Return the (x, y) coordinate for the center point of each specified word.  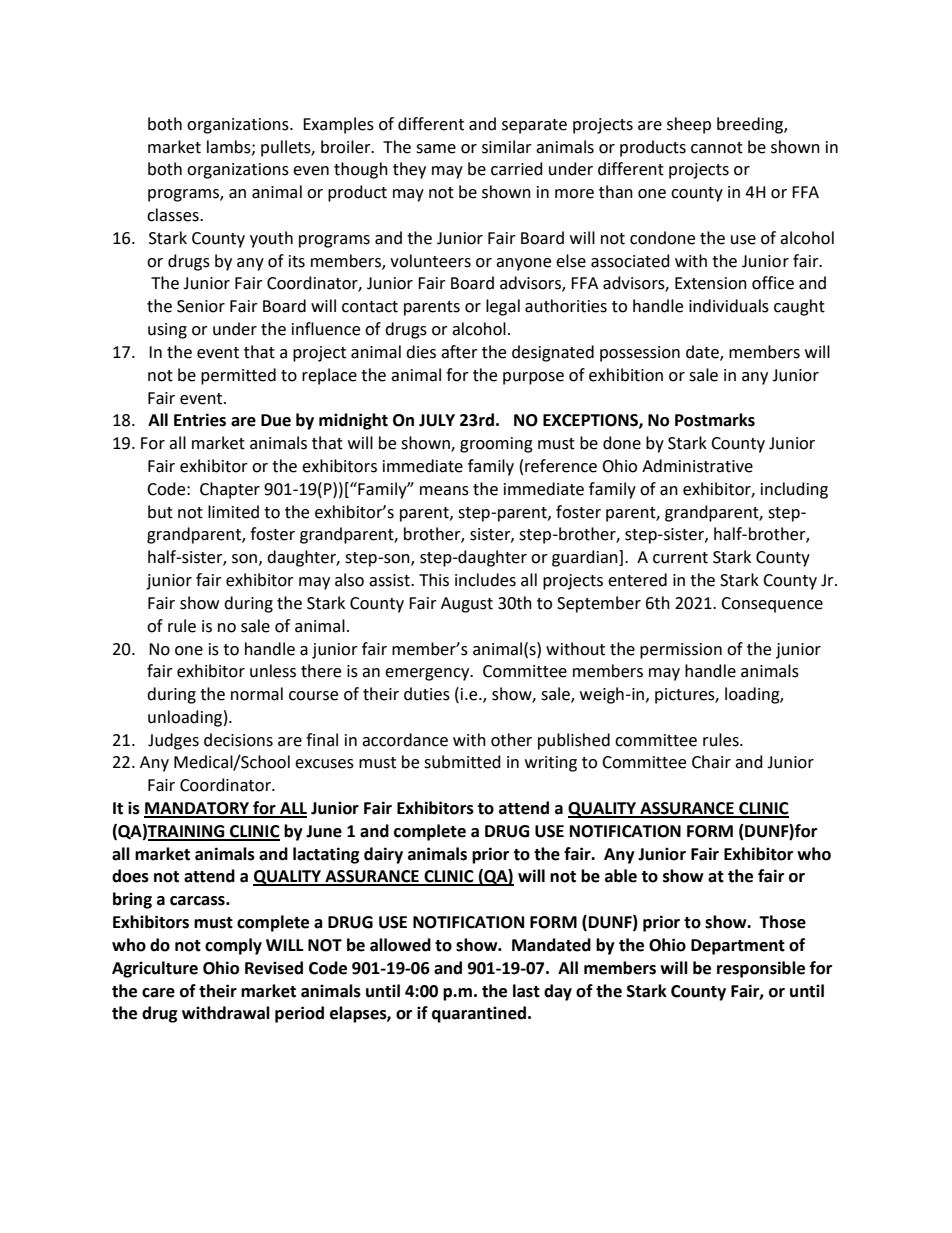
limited (233, 512)
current (680, 558)
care (158, 993)
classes (174, 215)
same (436, 149)
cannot (717, 148)
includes (485, 580)
